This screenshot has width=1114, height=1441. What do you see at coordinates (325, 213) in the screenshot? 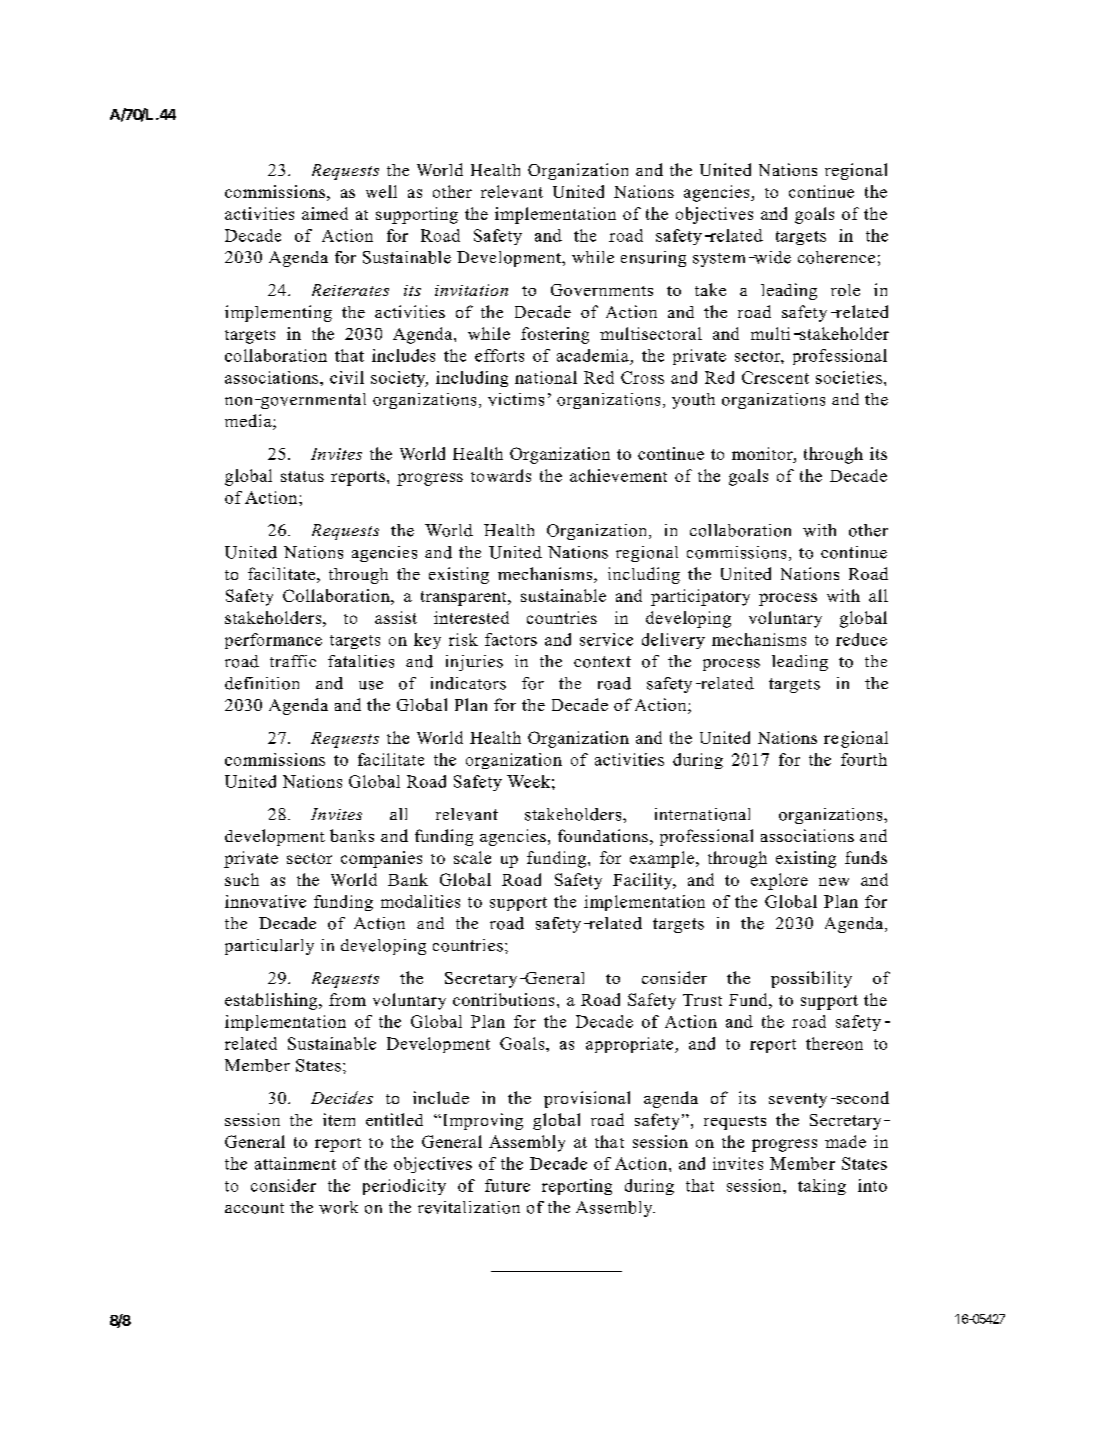
I see `aimed` at bounding box center [325, 213].
